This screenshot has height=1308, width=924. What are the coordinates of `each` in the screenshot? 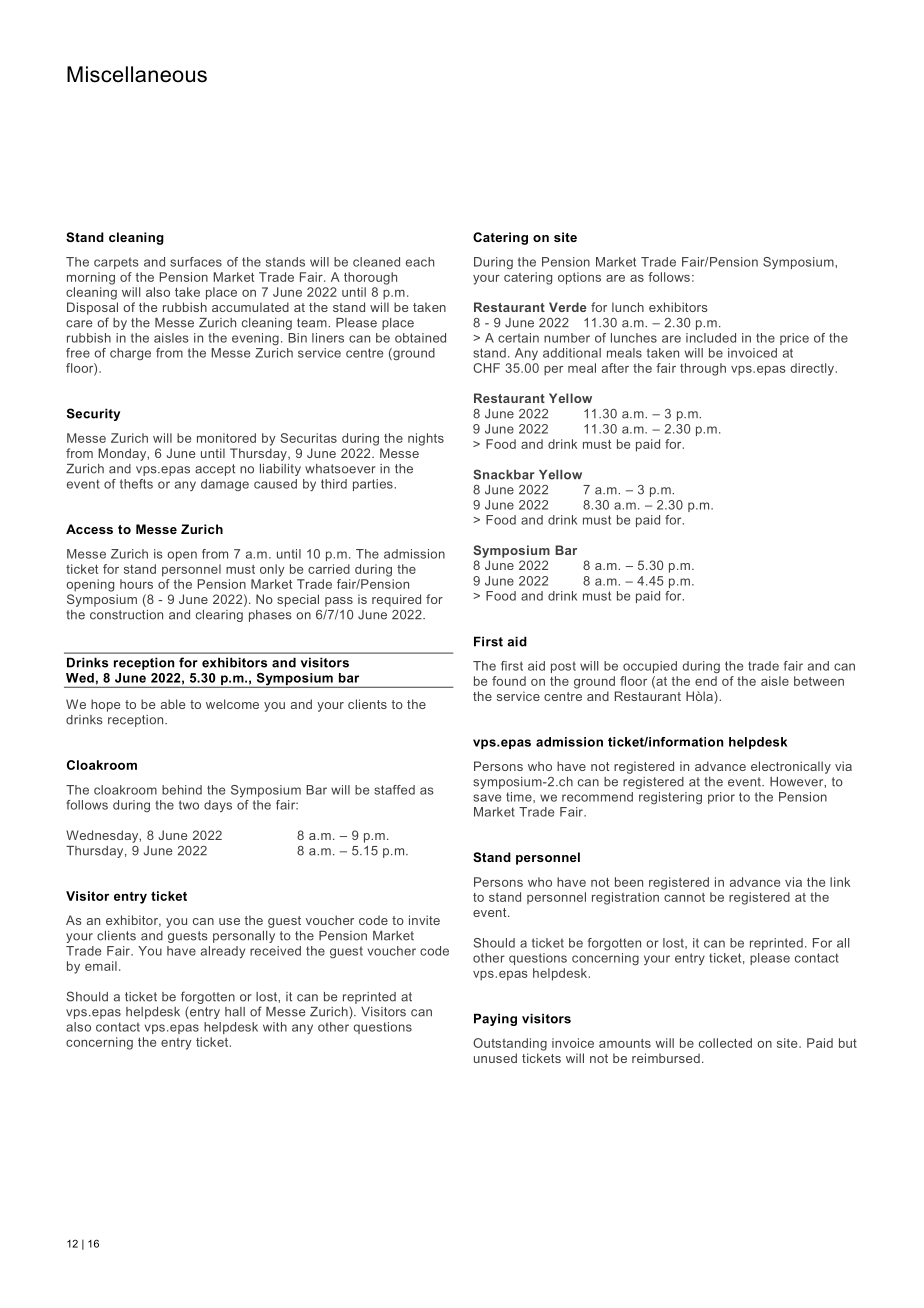 It's located at (420, 262).
